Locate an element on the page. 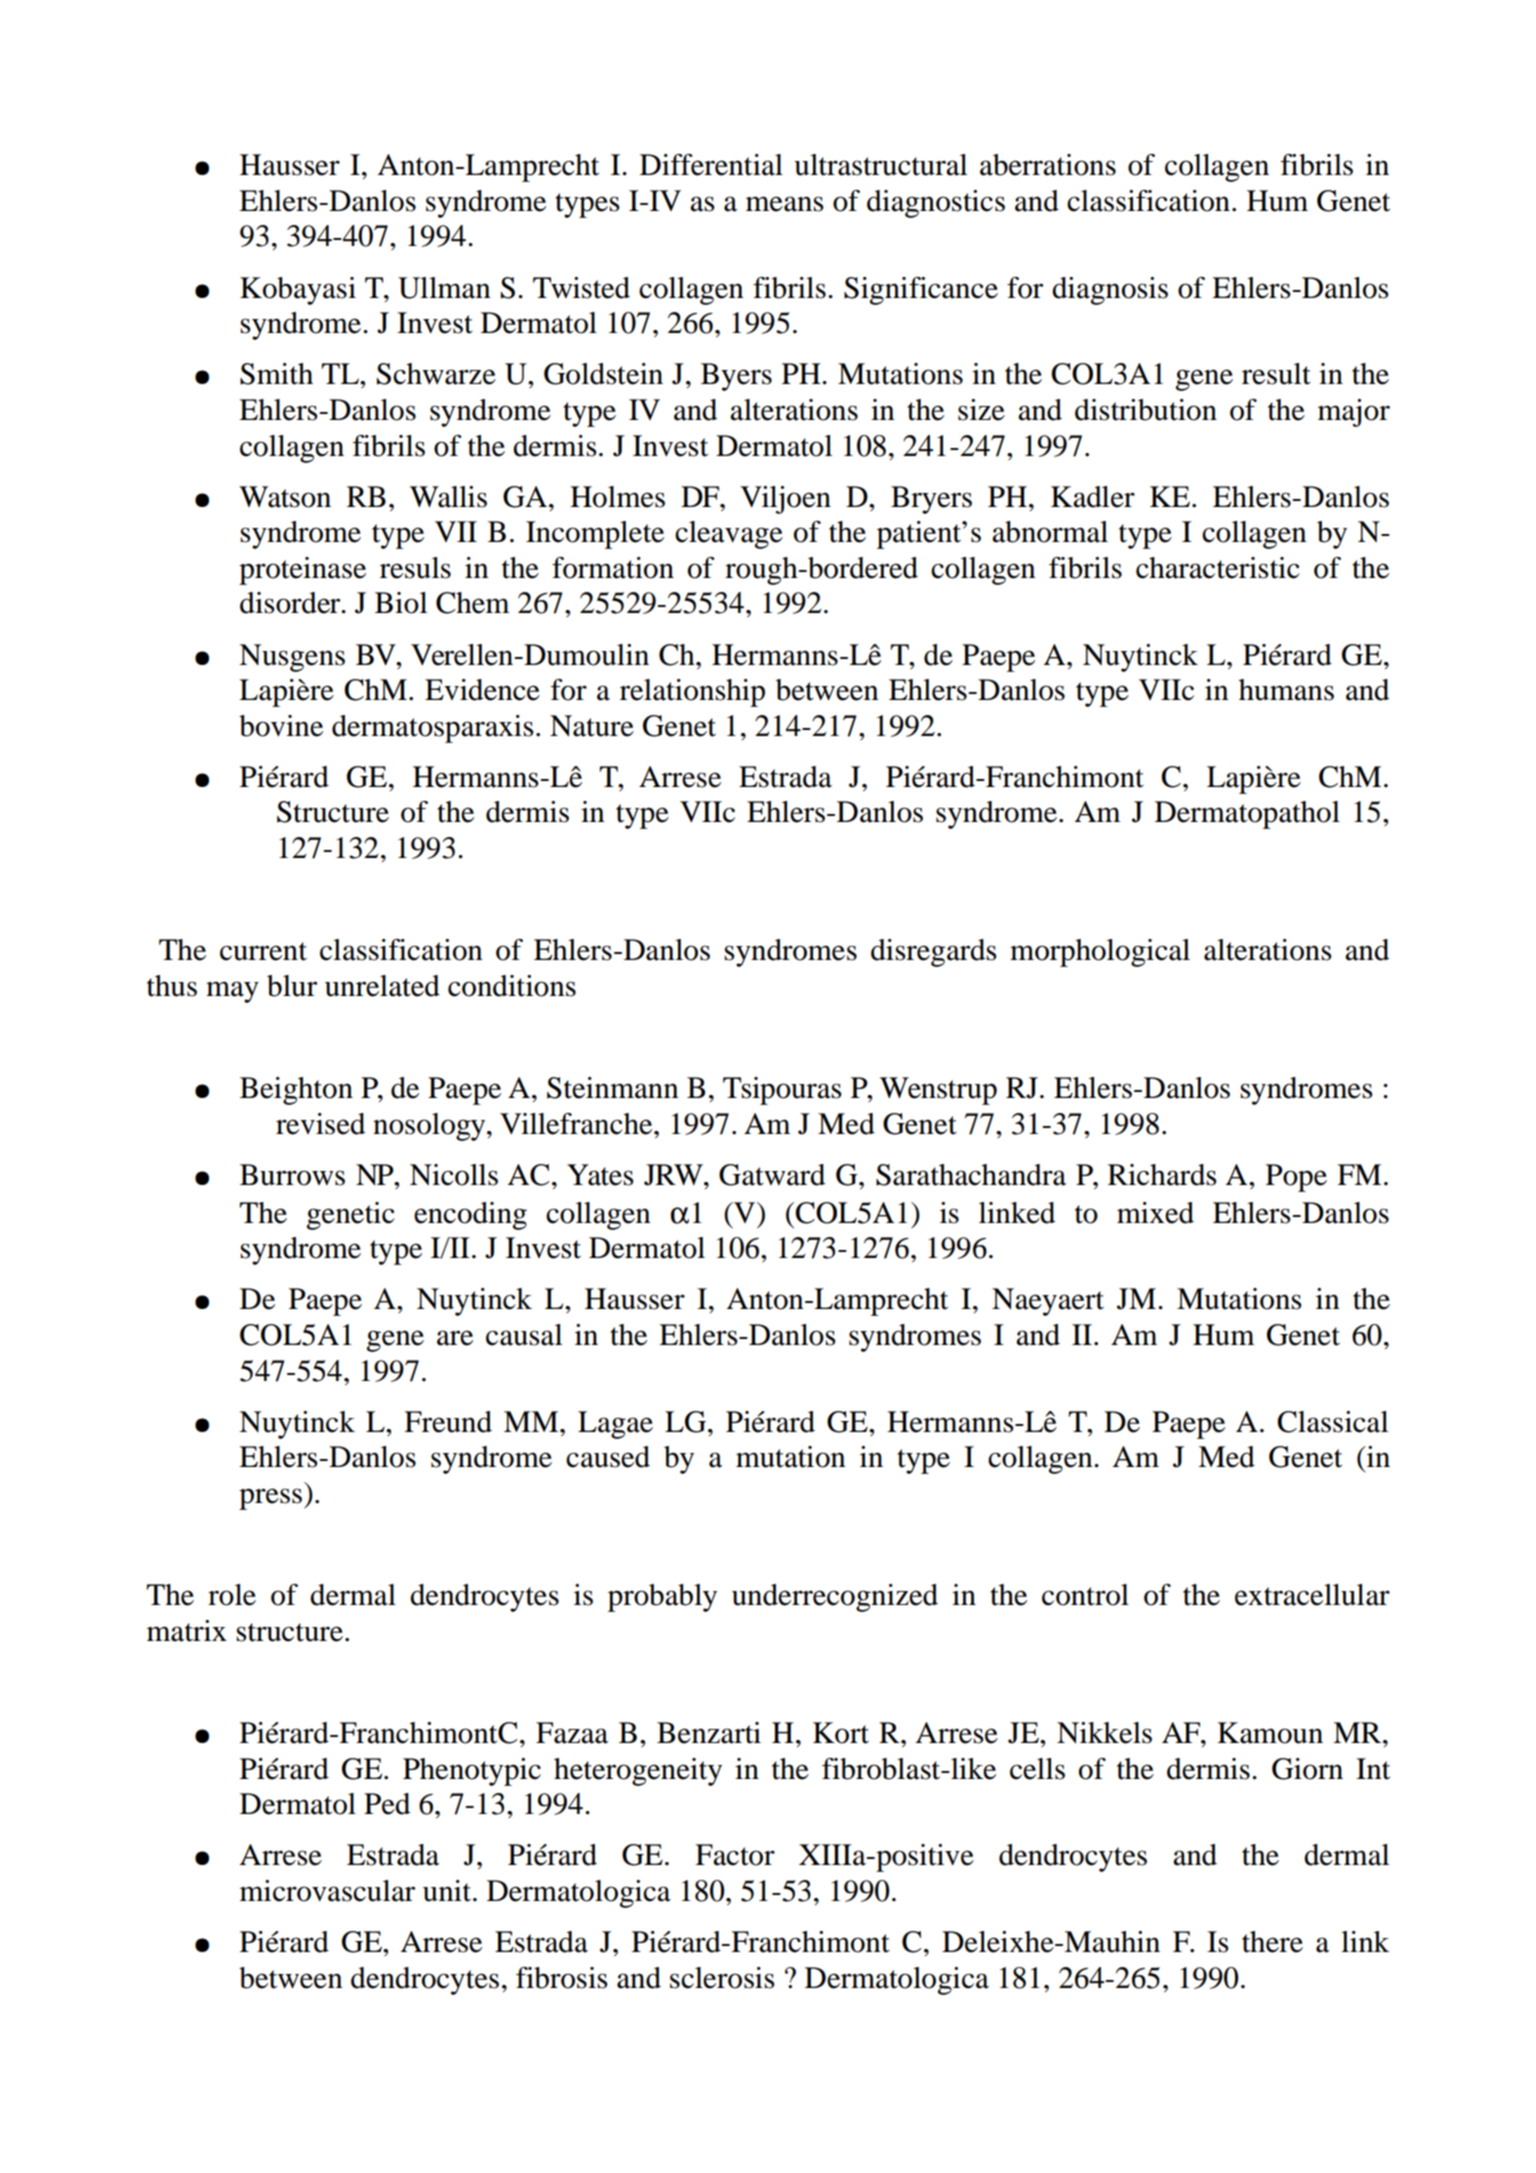 Image resolution: width=1536 pixels, height=2173 pixels. there is located at coordinates (1272, 1942).
